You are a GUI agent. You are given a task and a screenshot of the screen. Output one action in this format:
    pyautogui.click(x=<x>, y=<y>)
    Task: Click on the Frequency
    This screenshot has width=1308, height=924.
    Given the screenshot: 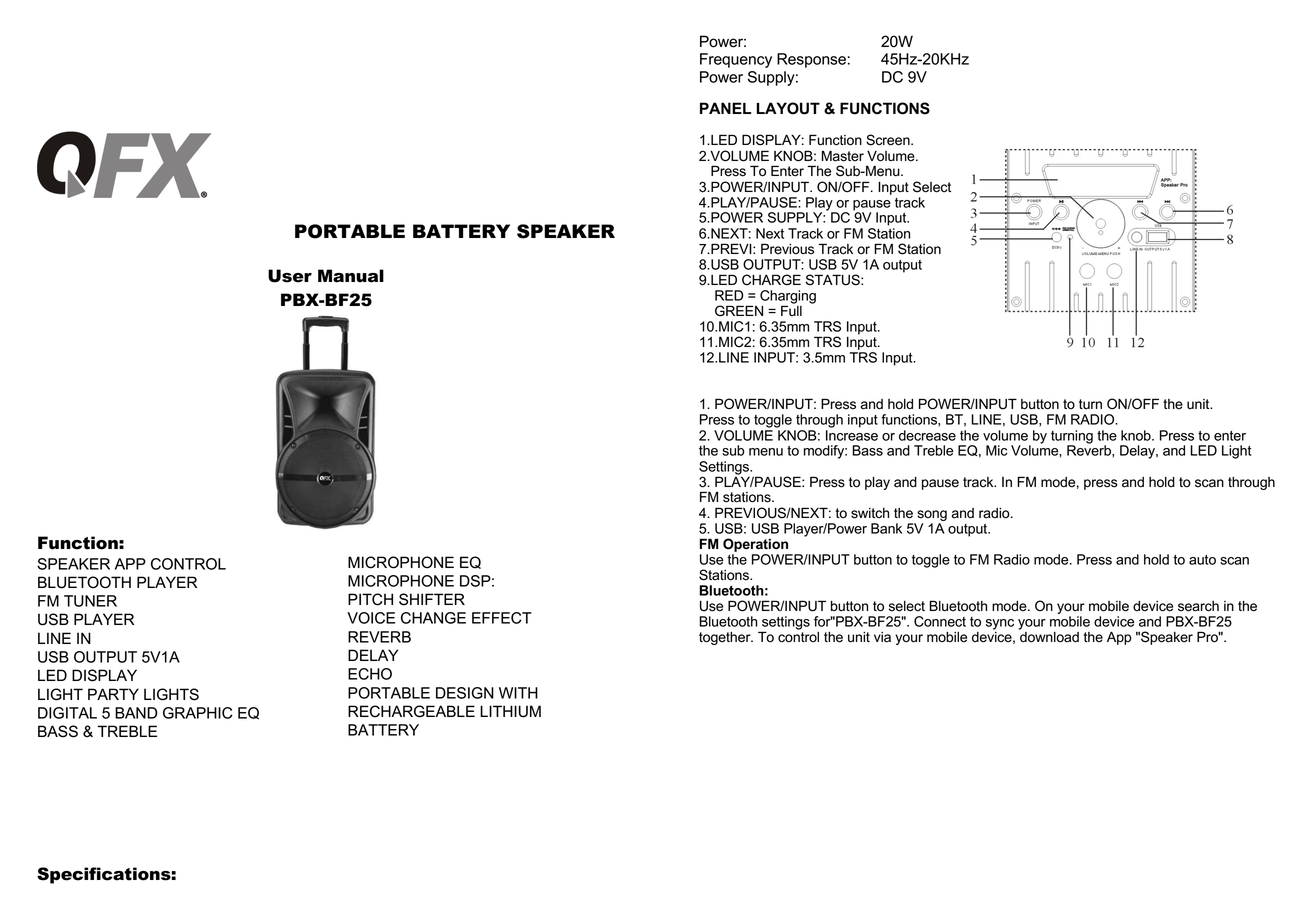 What is the action you would take?
    pyautogui.click(x=736, y=60)
